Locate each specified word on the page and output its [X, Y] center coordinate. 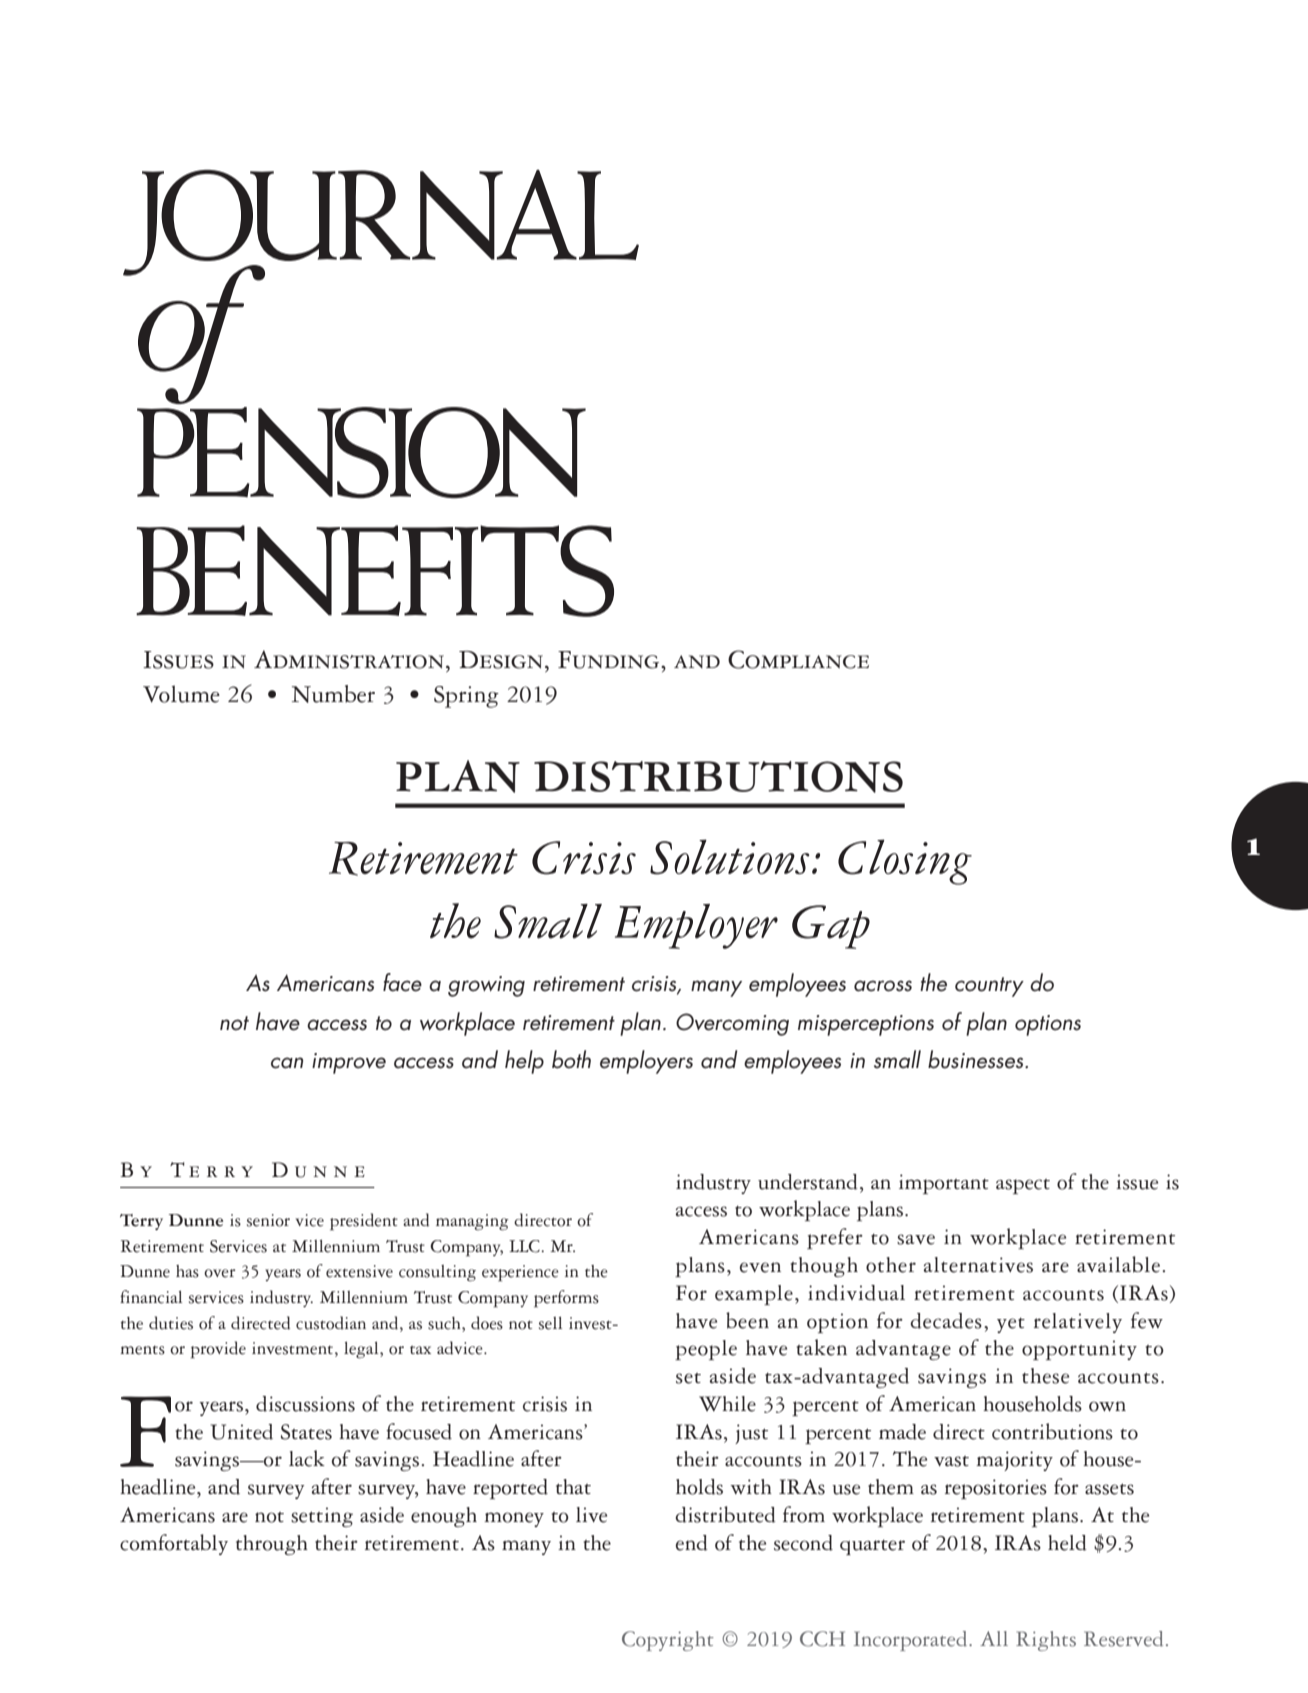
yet [1011, 1325]
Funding [610, 660]
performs [566, 1299]
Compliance [798, 659]
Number [333, 694]
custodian [331, 1323]
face [402, 982]
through [272, 1545]
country [989, 987]
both [571, 1059]
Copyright [668, 1641]
